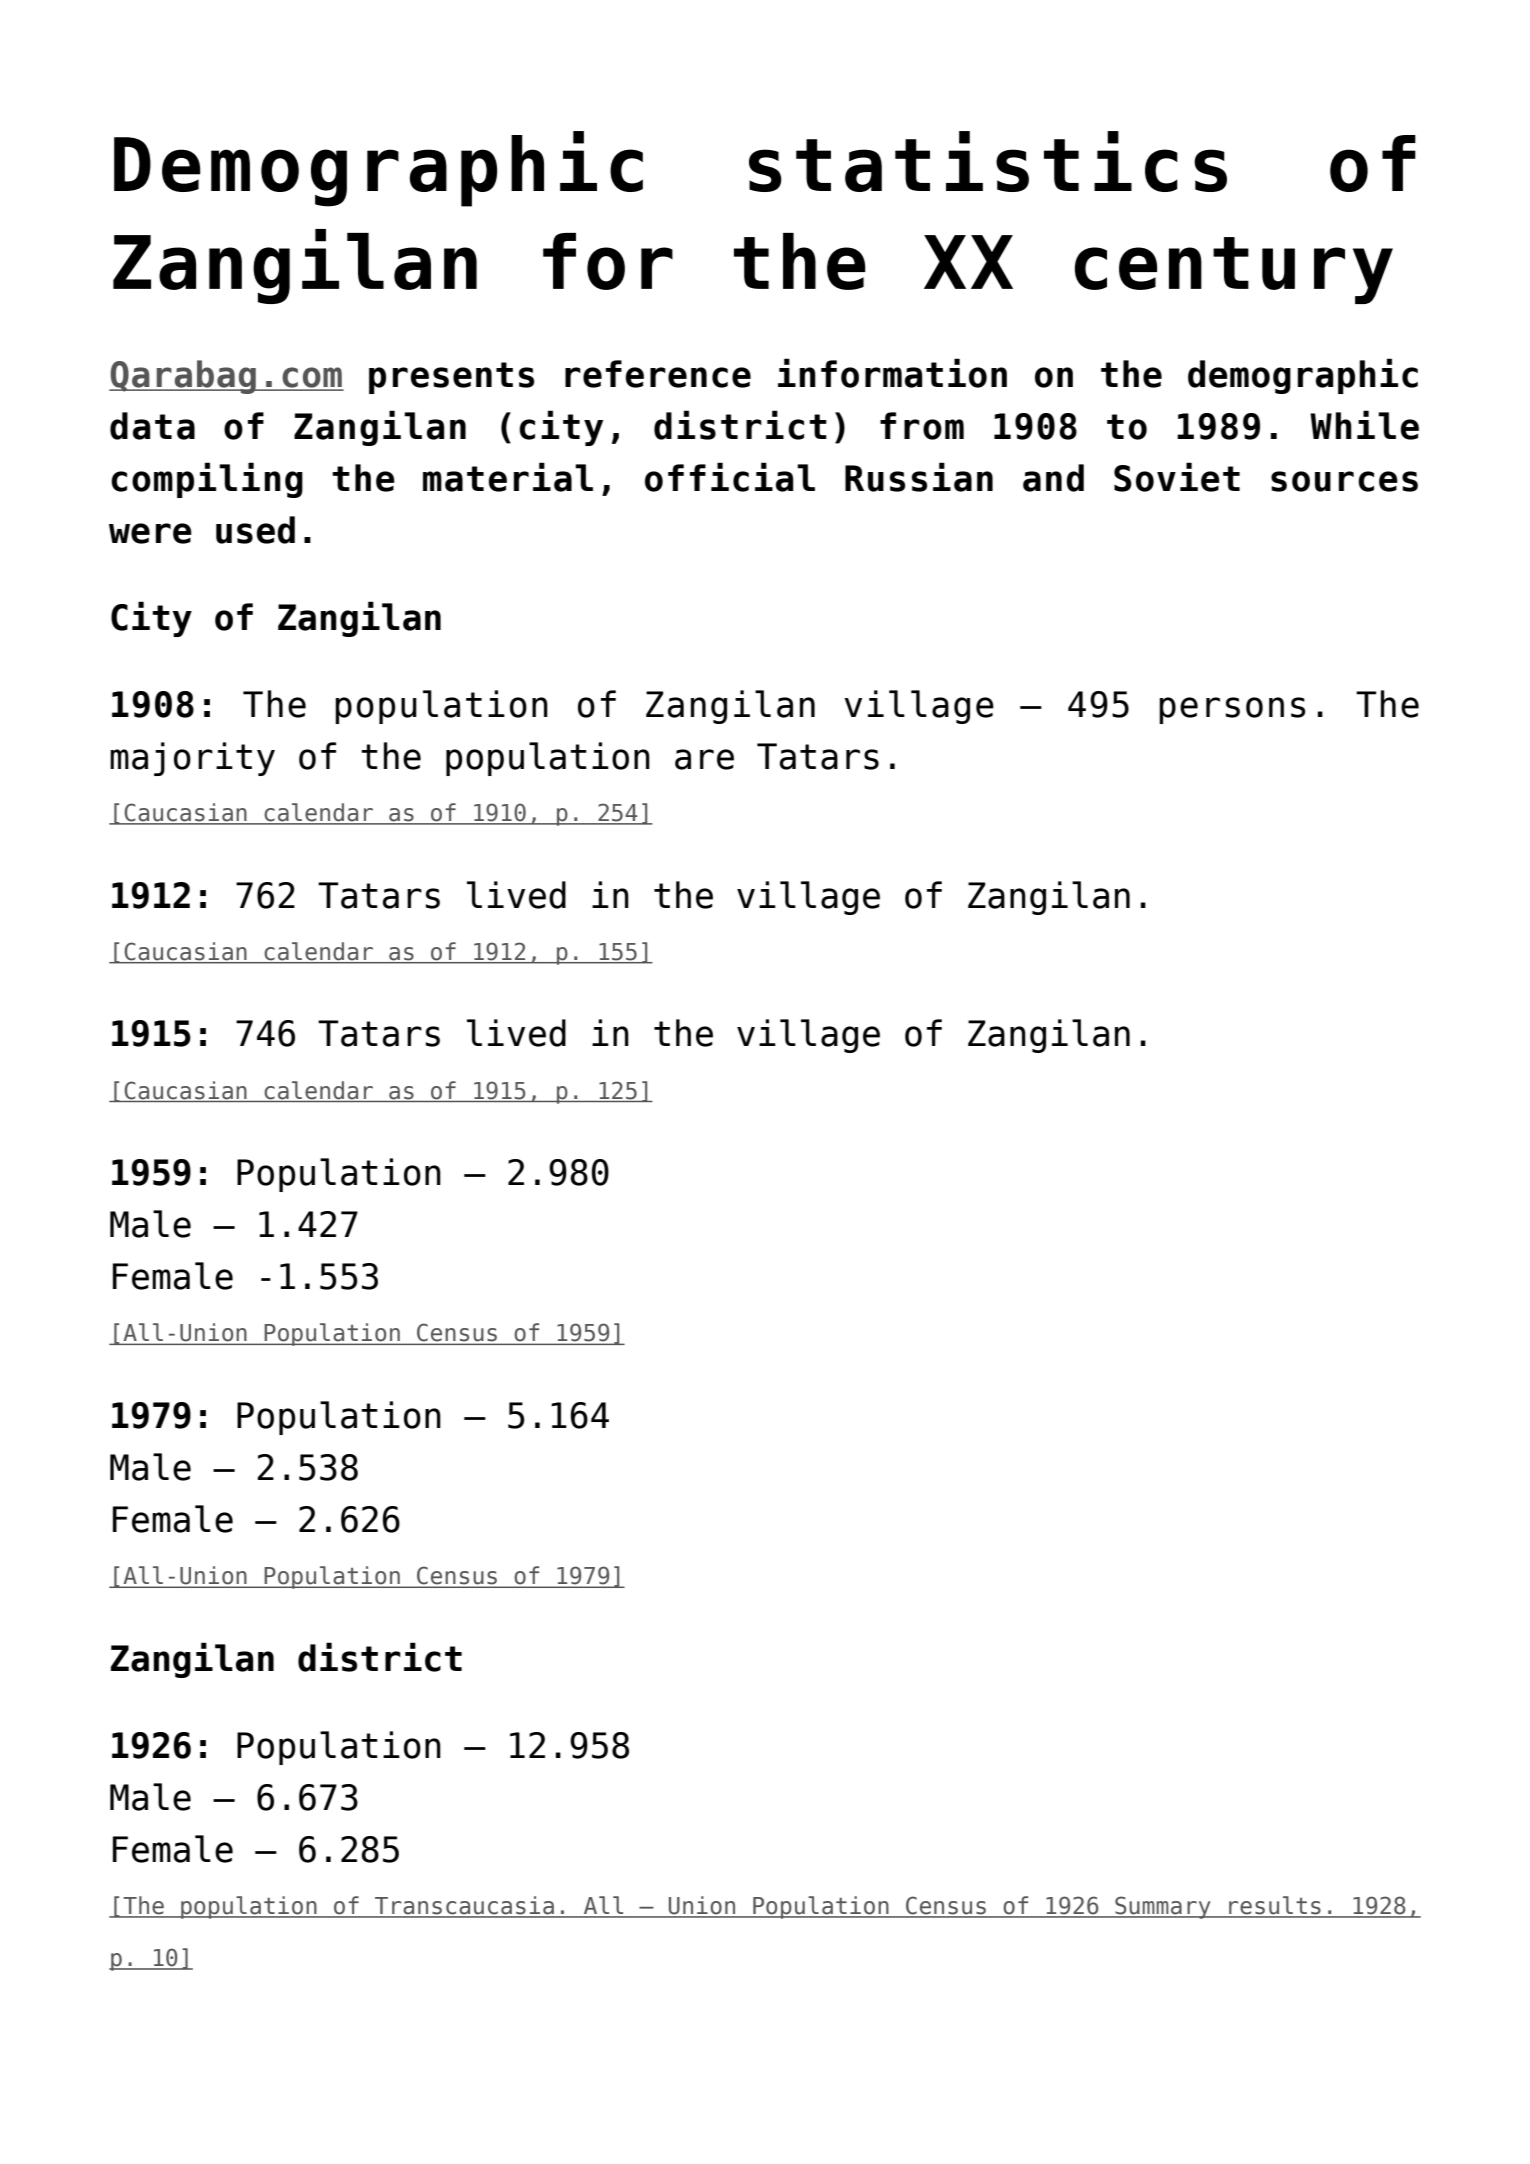  Describe the element at coordinates (1234, 270) in the page. I see `century` at that location.
